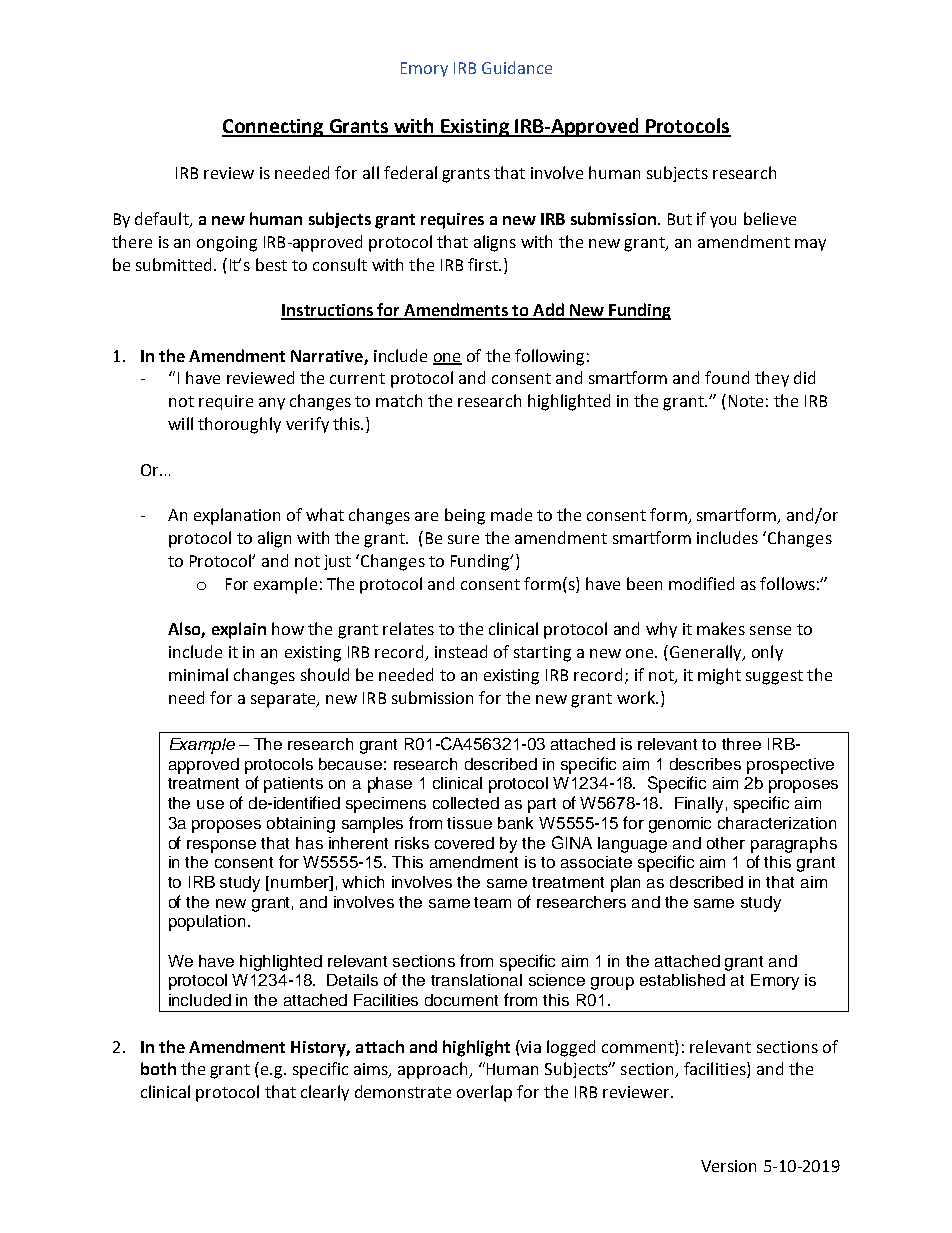 This page has height=1233, width=952. I want to click on both, so click(158, 1068).
